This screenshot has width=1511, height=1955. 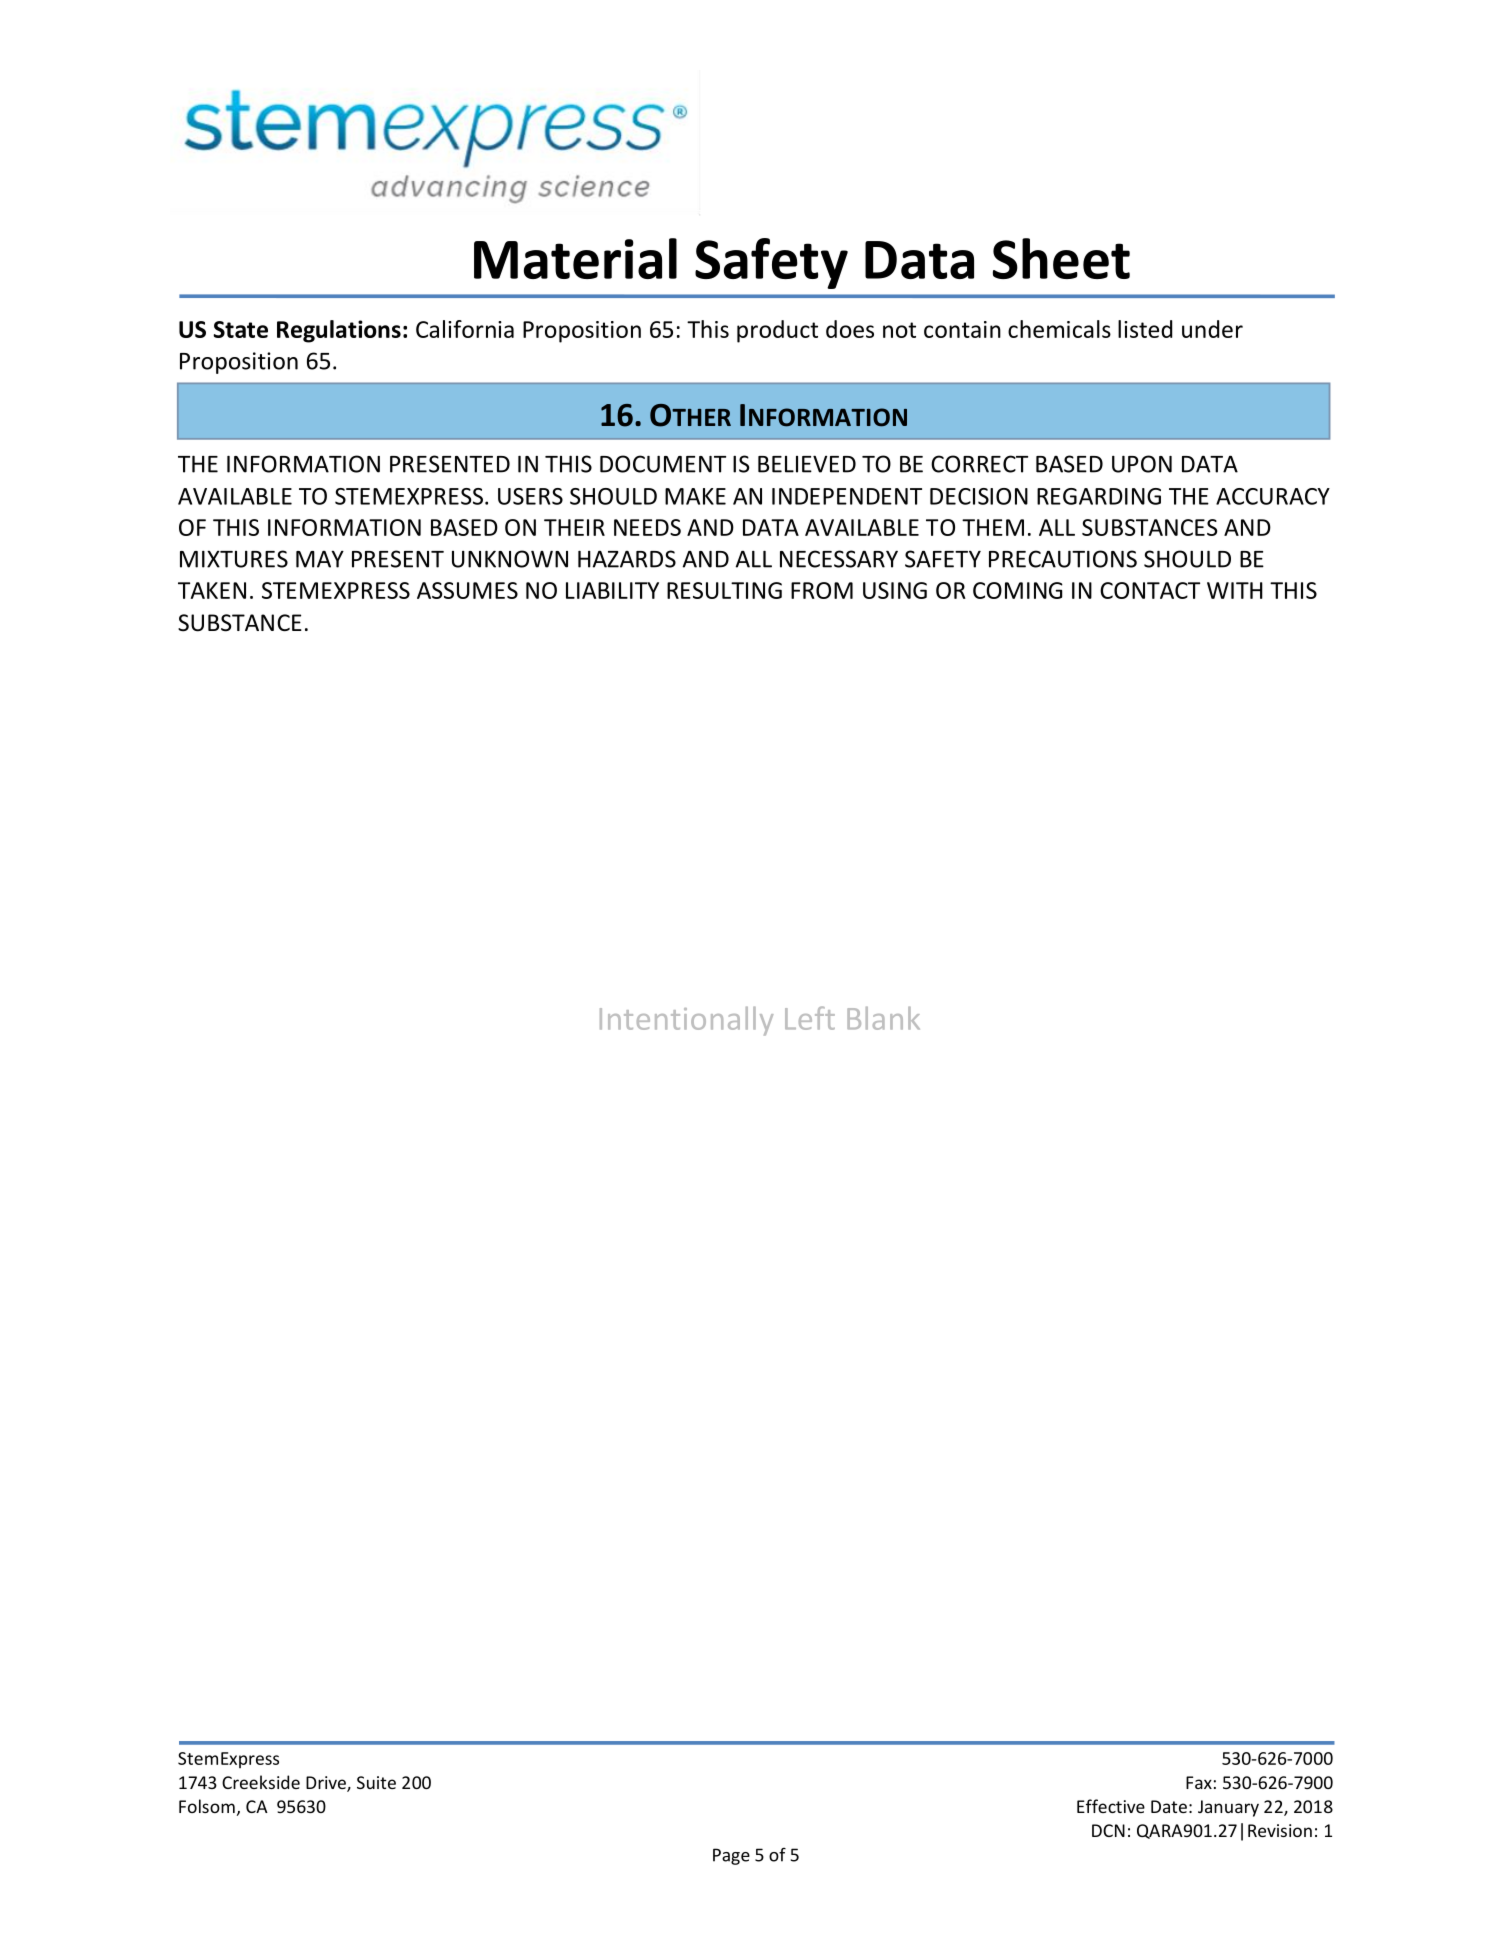 What do you see at coordinates (777, 331) in the screenshot?
I see `product` at bounding box center [777, 331].
